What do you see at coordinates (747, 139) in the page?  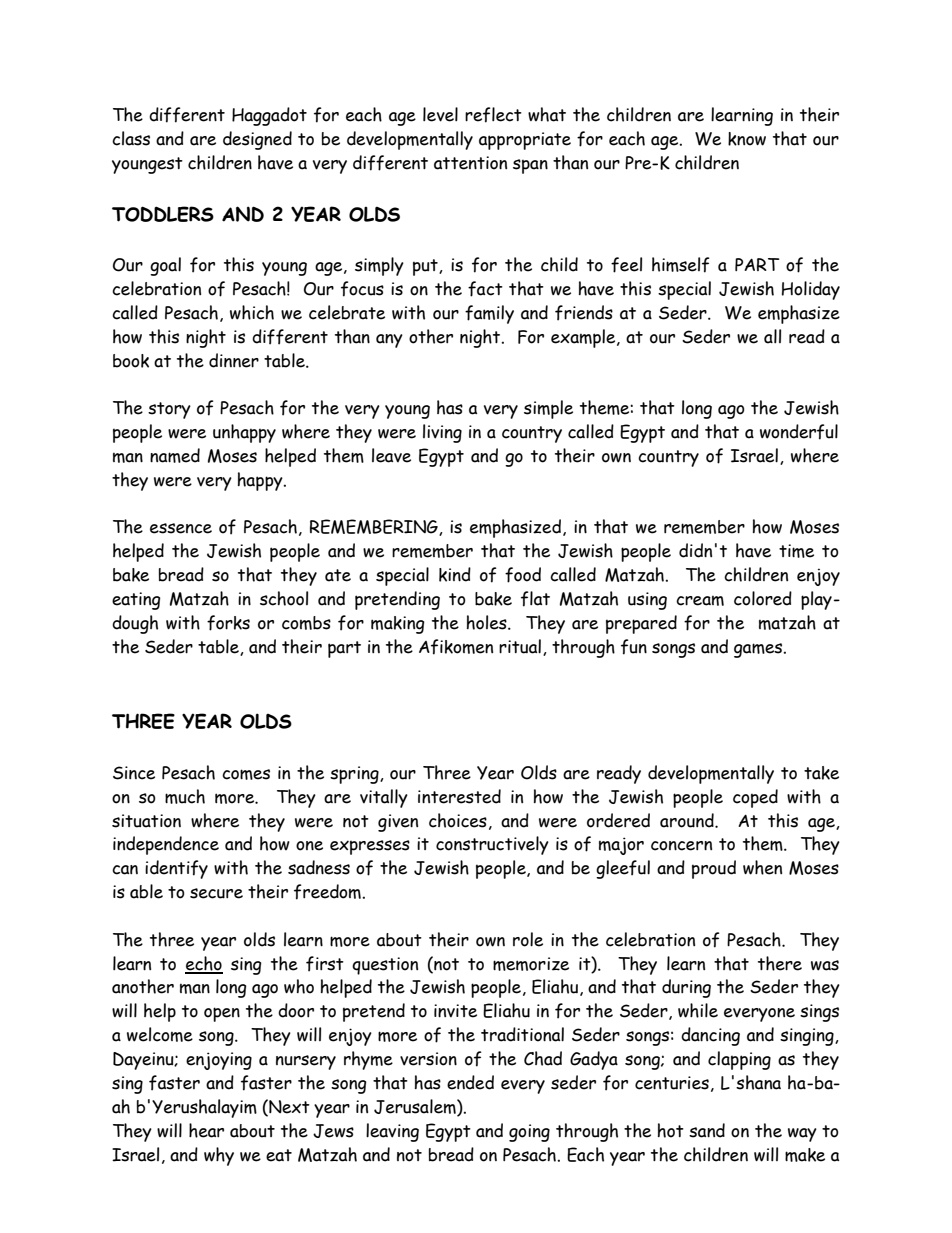 I see `know` at bounding box center [747, 139].
